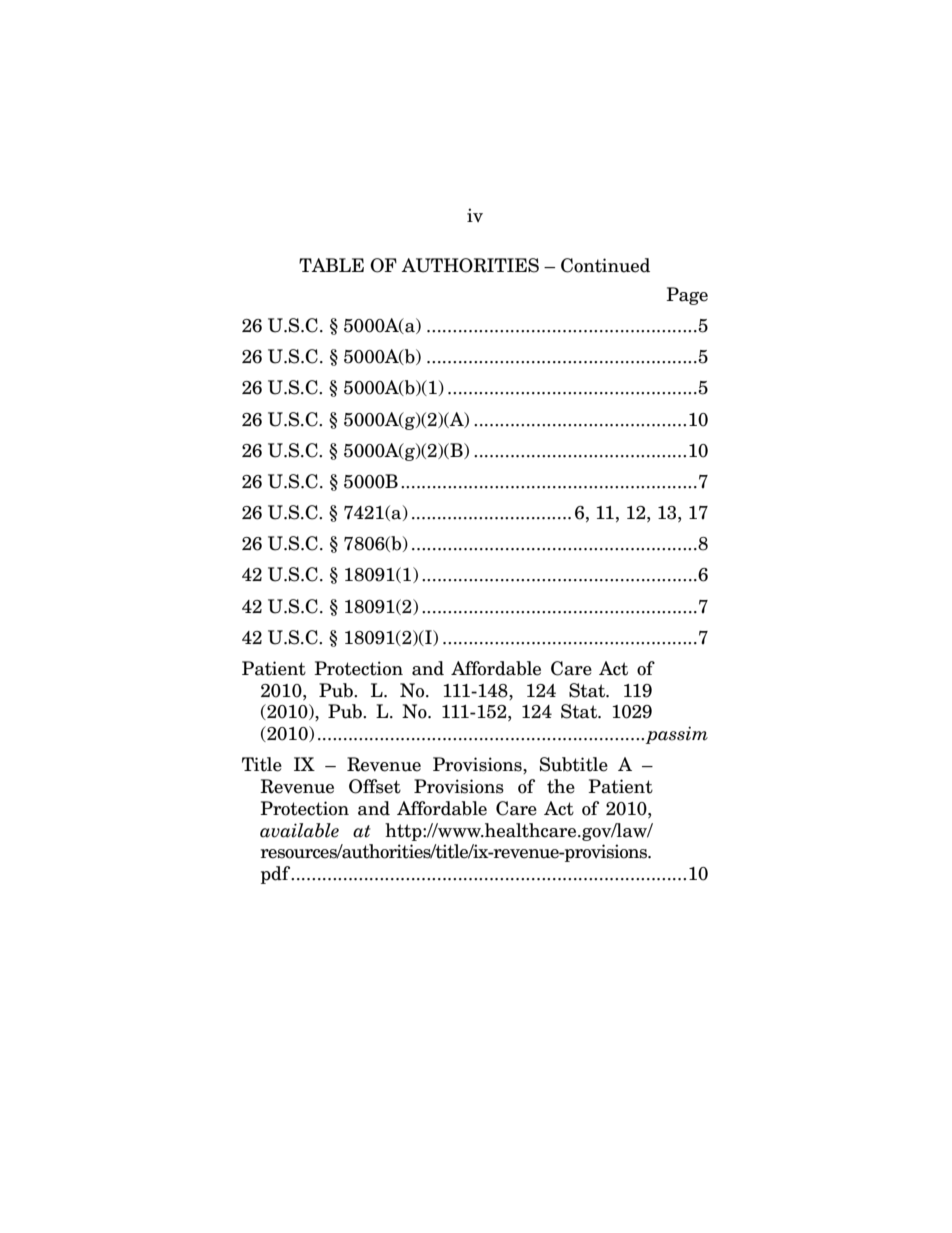 The height and width of the screenshot is (1233, 952). Describe the element at coordinates (375, 786) in the screenshot. I see `Offset` at that location.
